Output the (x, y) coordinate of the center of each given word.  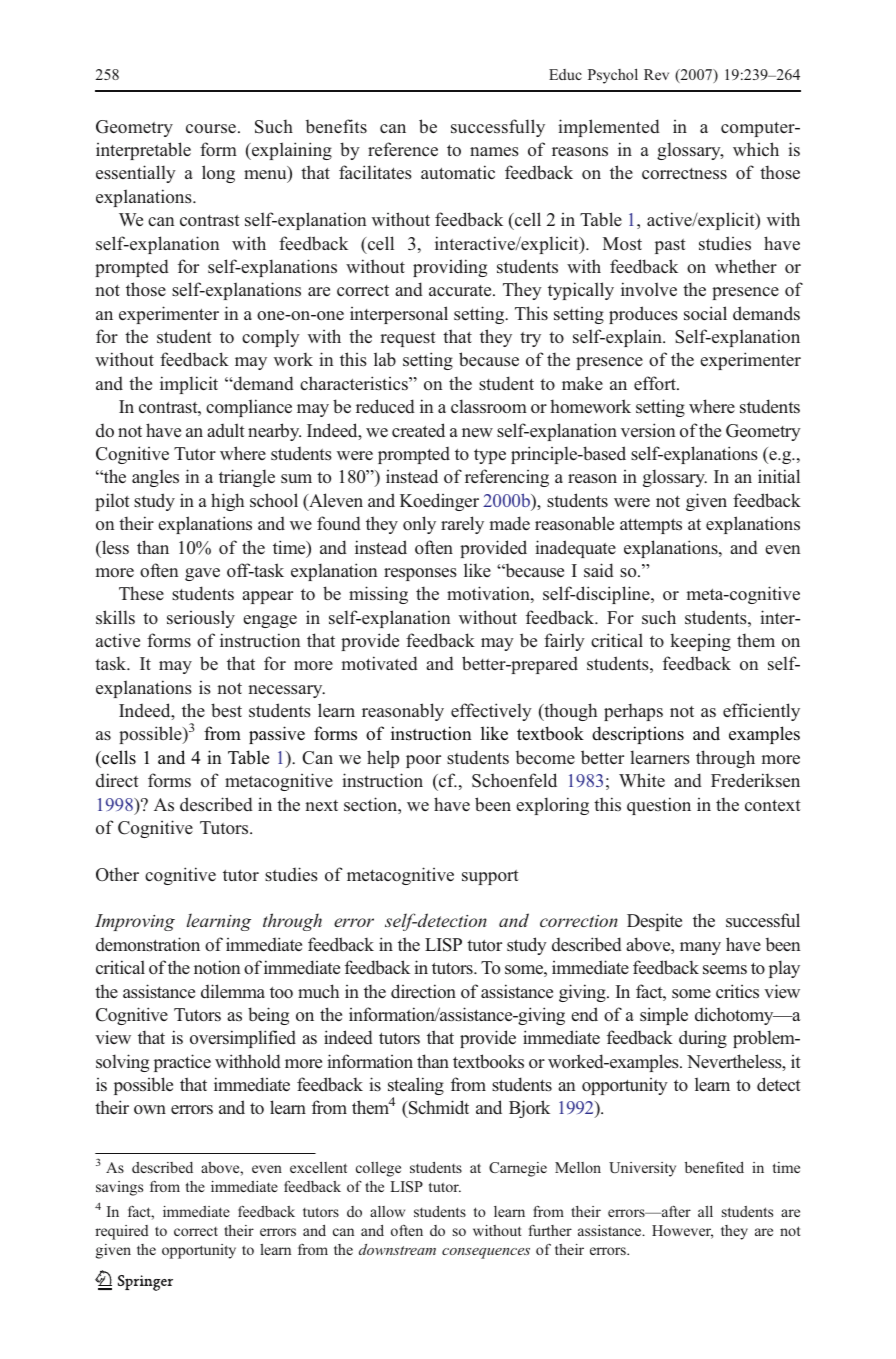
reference (403, 149)
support (490, 877)
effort (656, 383)
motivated (379, 663)
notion (217, 967)
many (700, 948)
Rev (656, 74)
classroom (489, 406)
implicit (189, 385)
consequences (486, 1253)
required (122, 1232)
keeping (700, 642)
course (211, 128)
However (682, 1232)
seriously (201, 619)
